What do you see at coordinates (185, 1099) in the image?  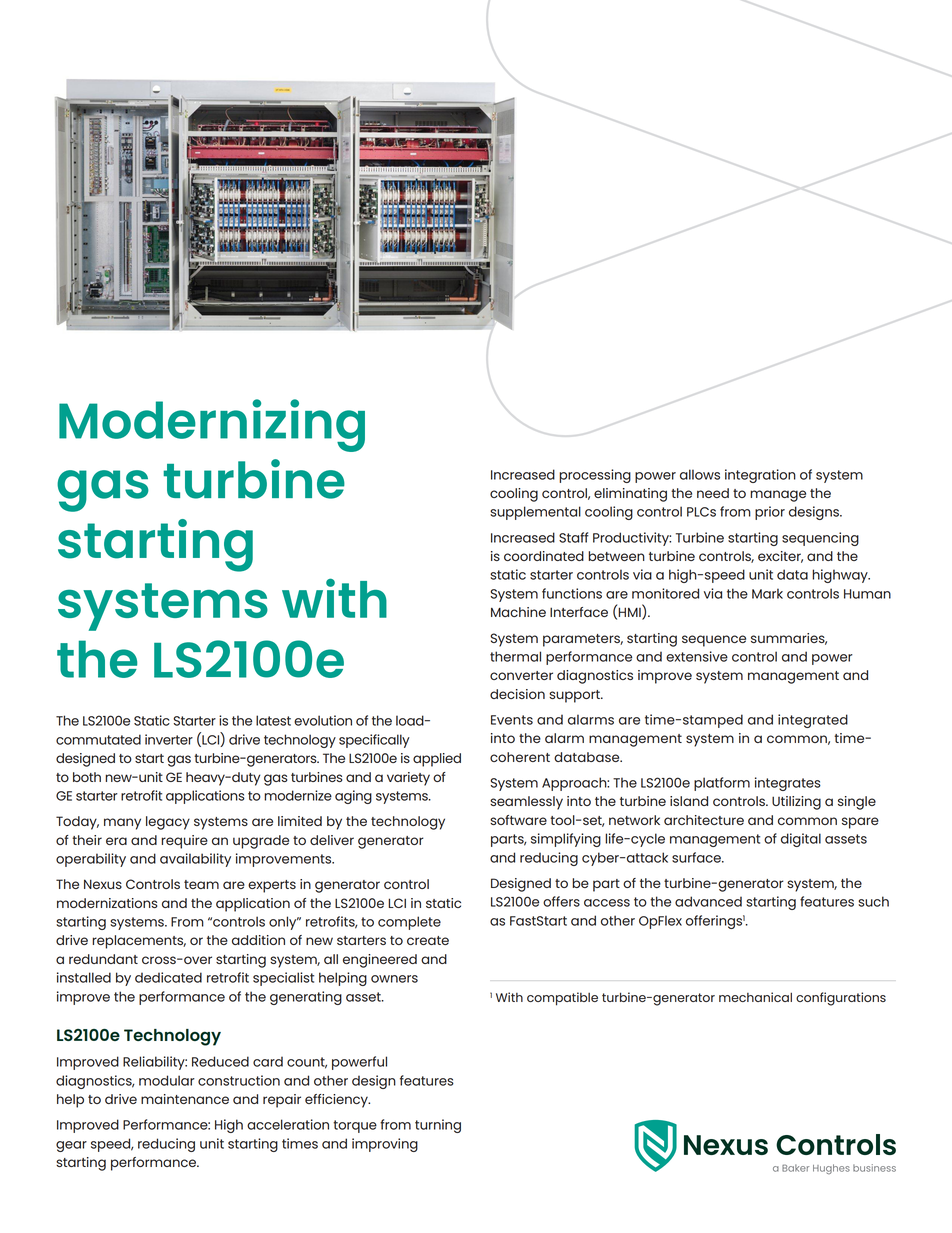 I see `maintenance` at bounding box center [185, 1099].
